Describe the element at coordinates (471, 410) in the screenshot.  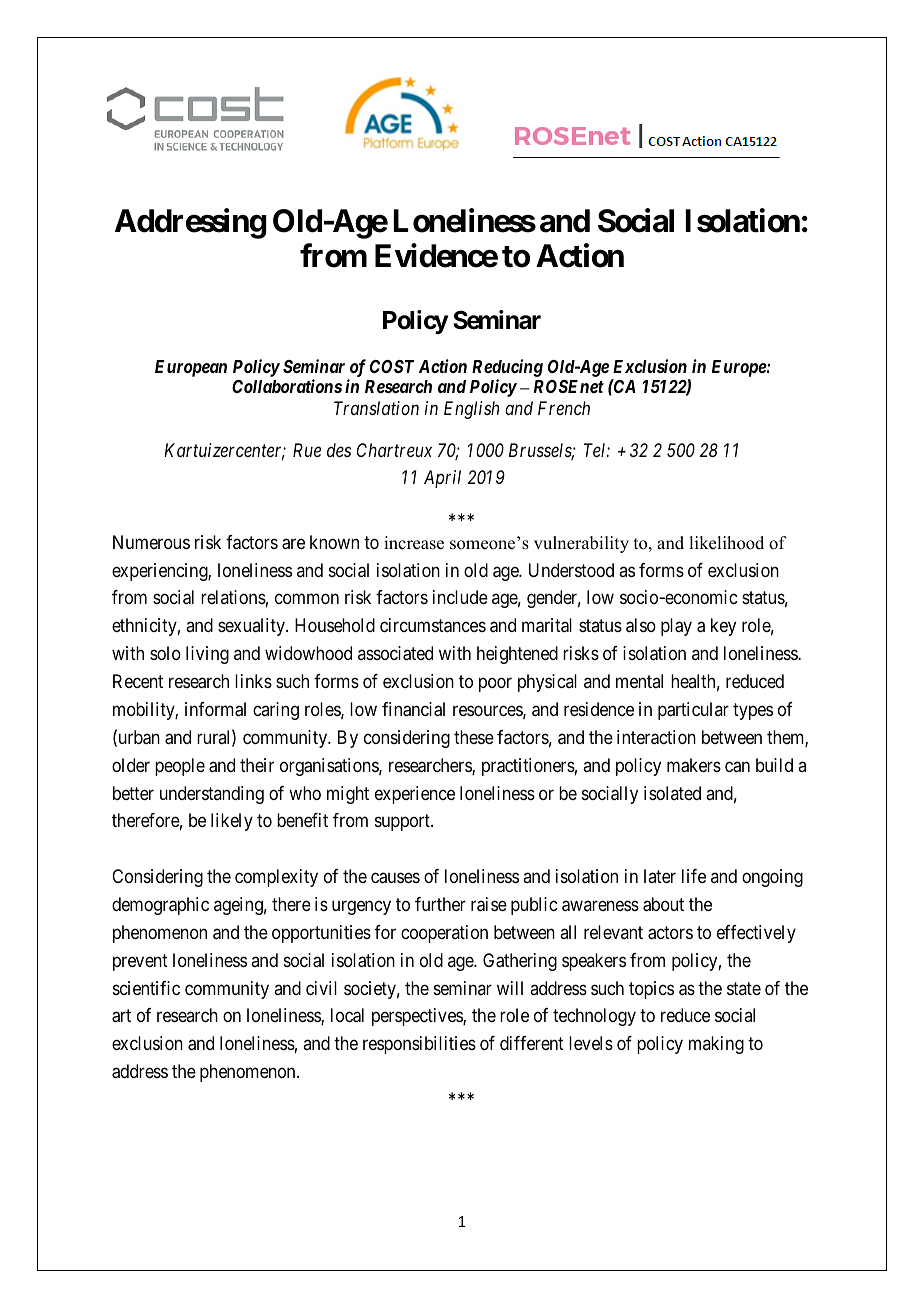
I see `English` at that location.
